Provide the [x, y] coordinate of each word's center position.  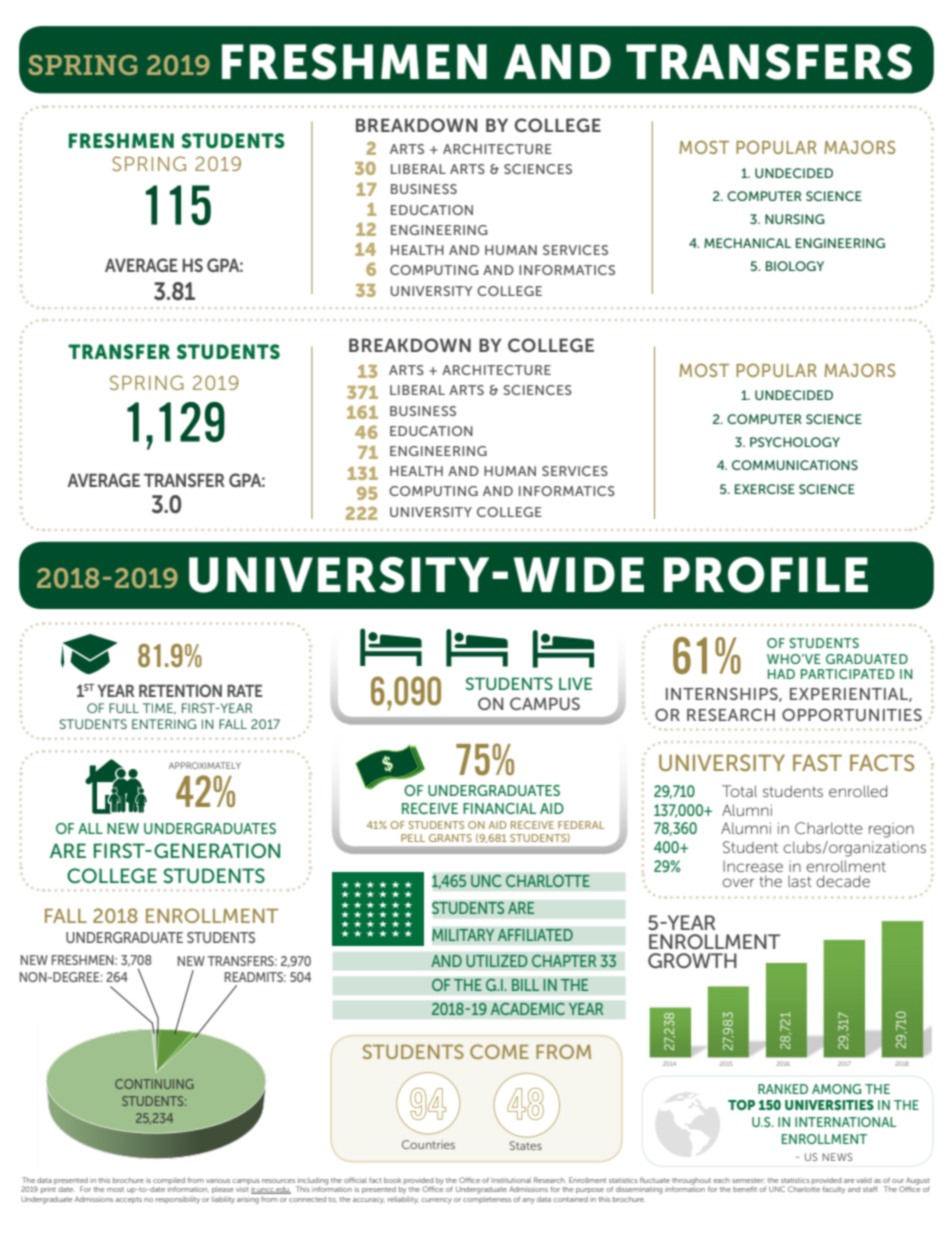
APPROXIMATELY [205, 765]
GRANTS [450, 838]
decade [843, 881]
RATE [245, 690]
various [218, 1181]
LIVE [575, 683]
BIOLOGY [795, 266]
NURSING [795, 219]
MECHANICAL [747, 243]
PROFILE [766, 575]
